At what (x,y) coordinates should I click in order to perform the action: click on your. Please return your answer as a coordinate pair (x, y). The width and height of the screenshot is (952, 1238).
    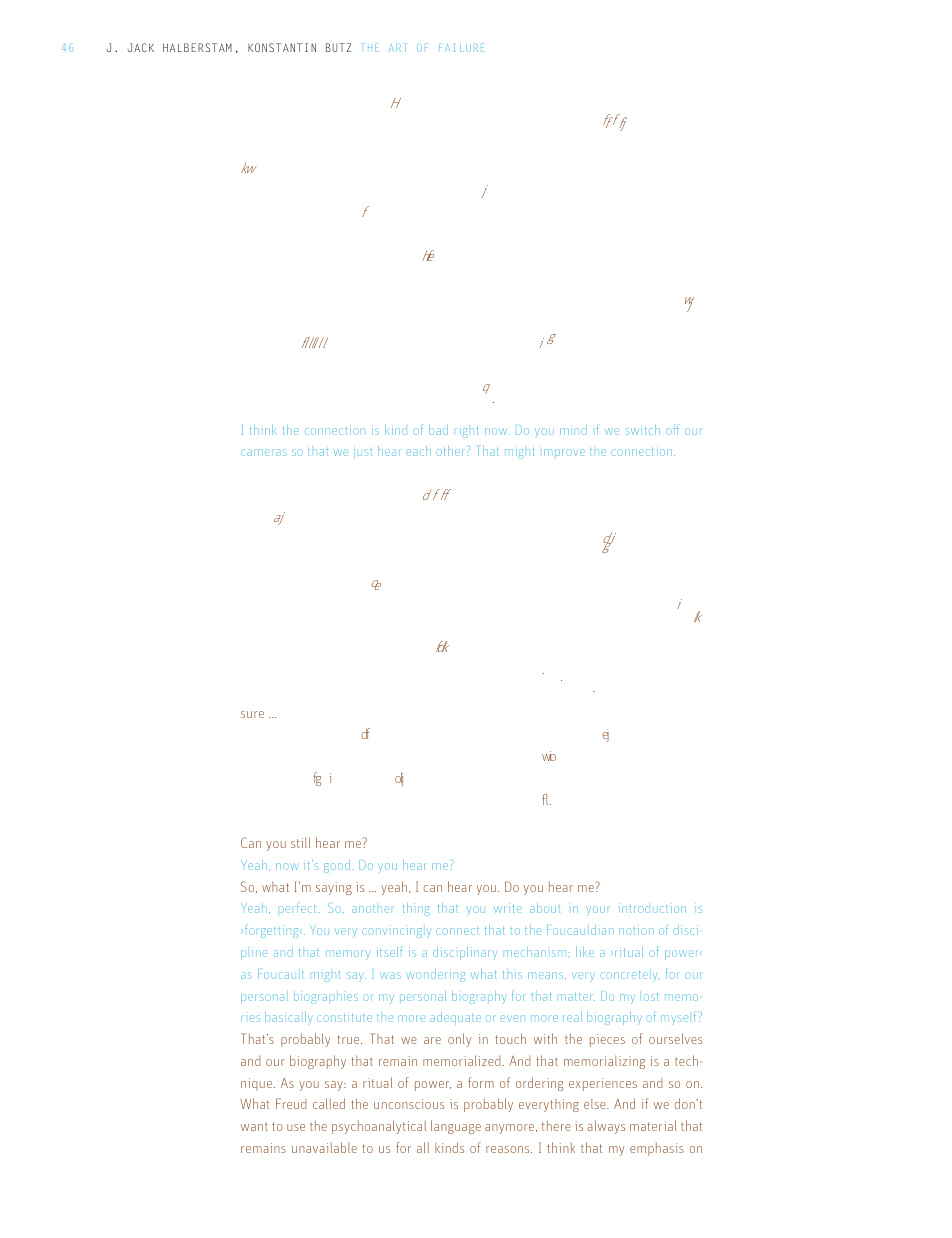
    Looking at the image, I should click on (598, 911).
